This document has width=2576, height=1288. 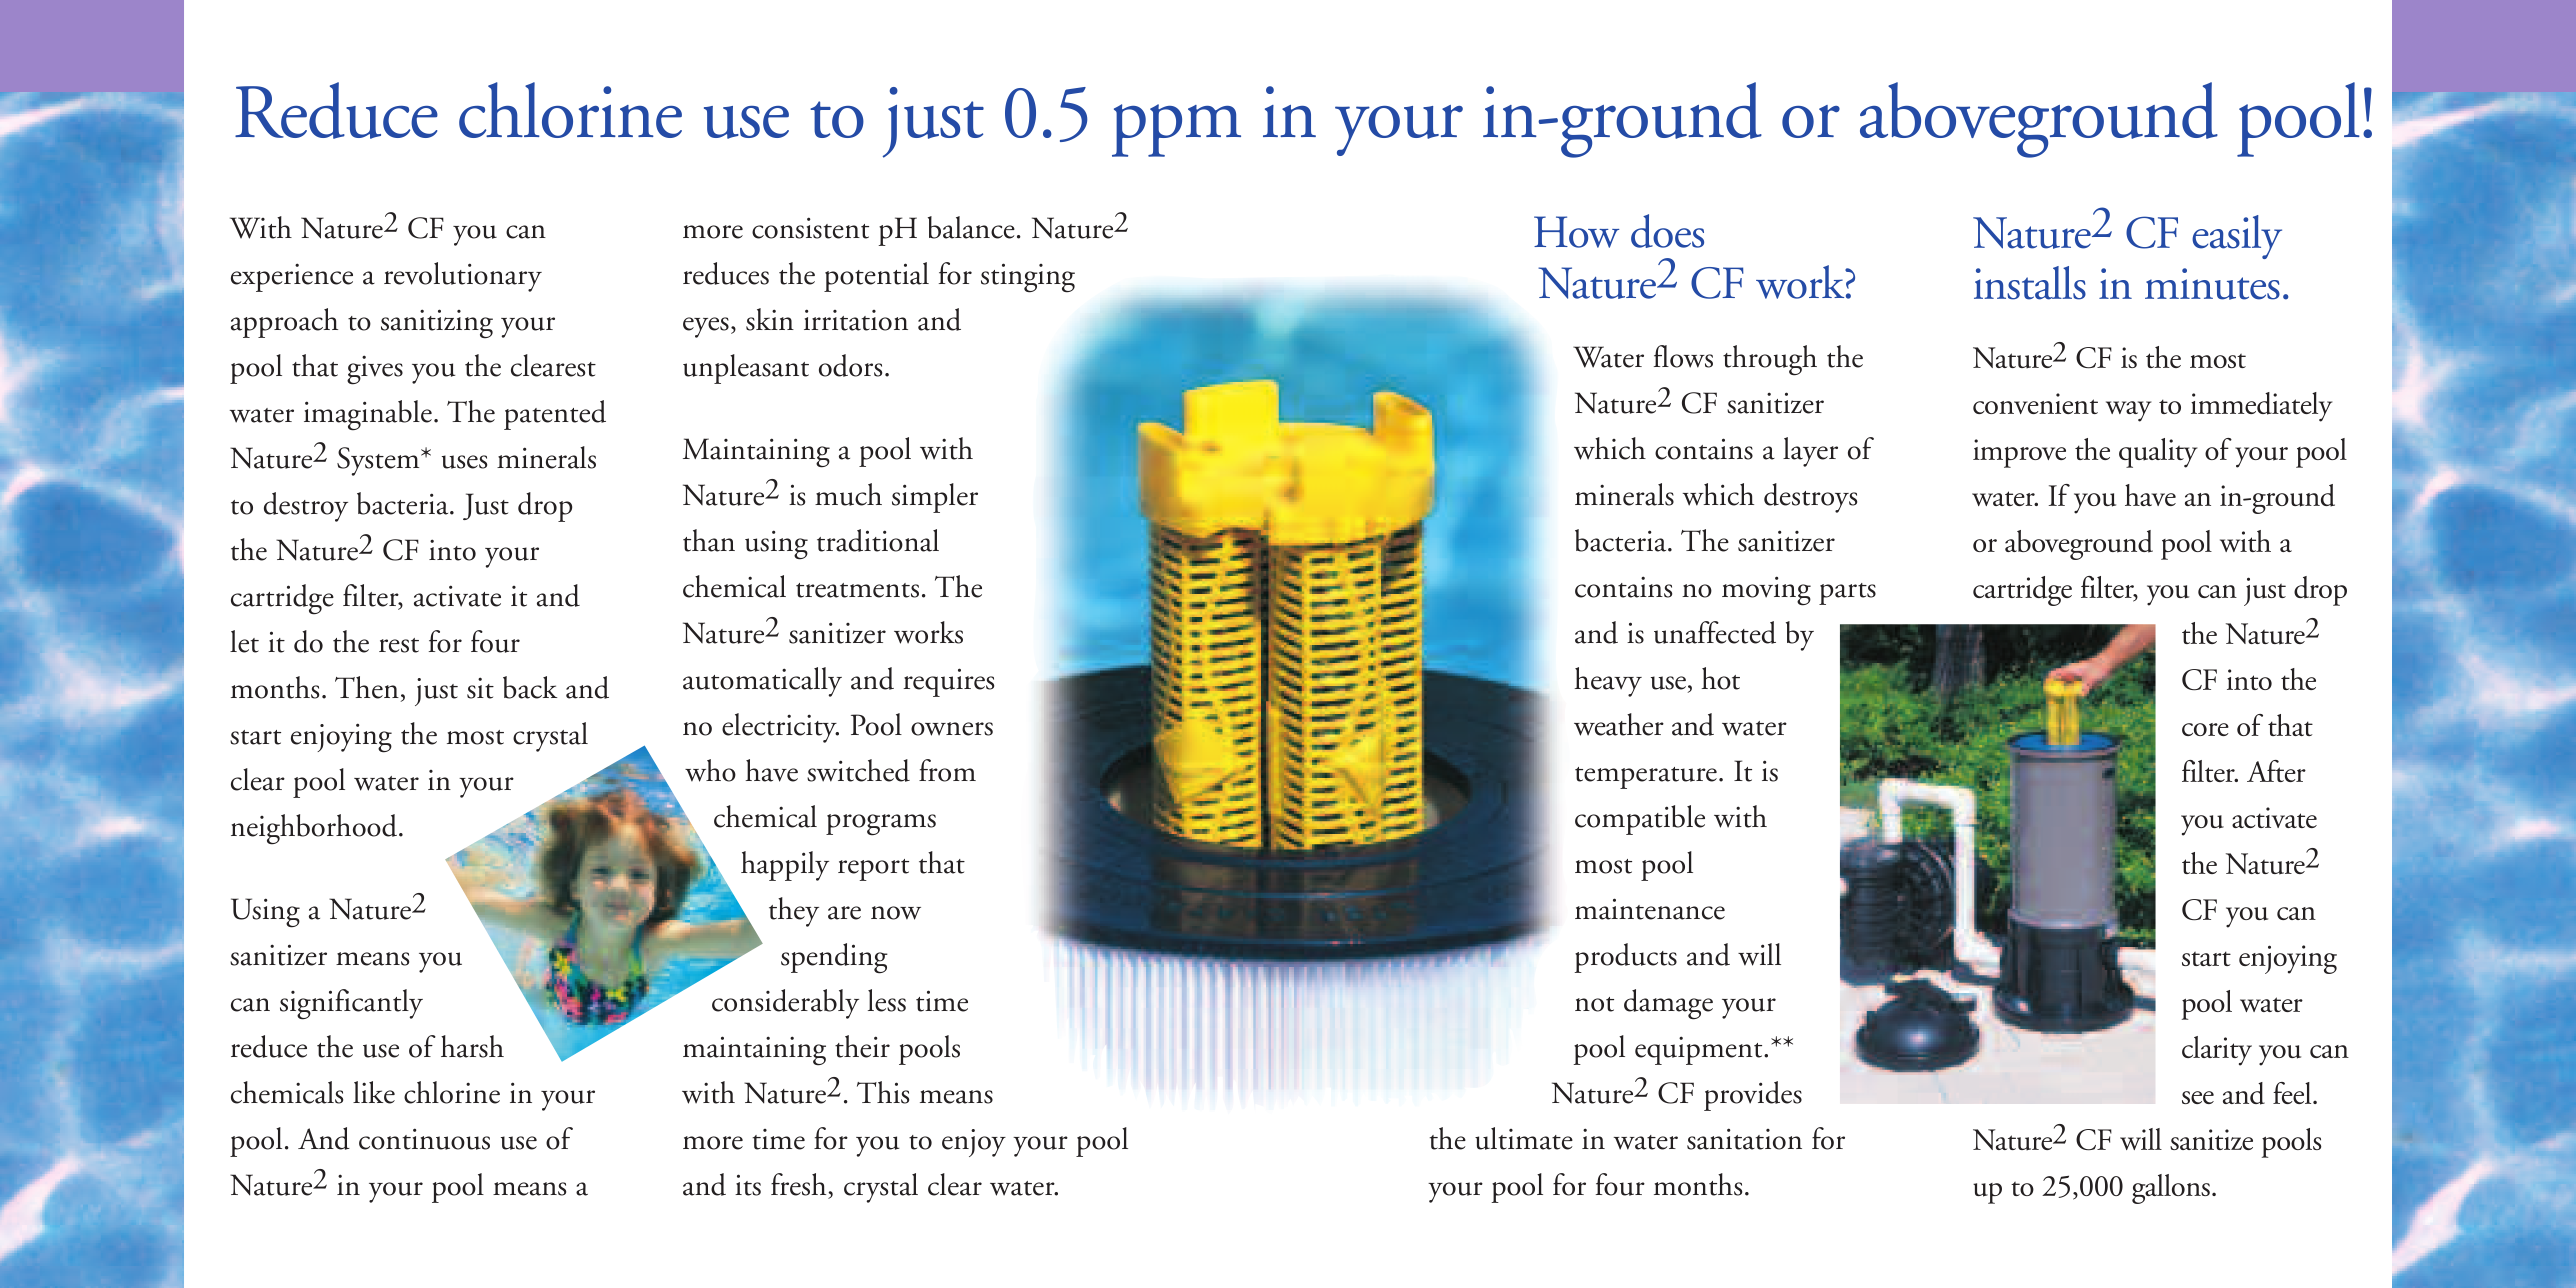 I want to click on consistent, so click(x=810, y=228).
